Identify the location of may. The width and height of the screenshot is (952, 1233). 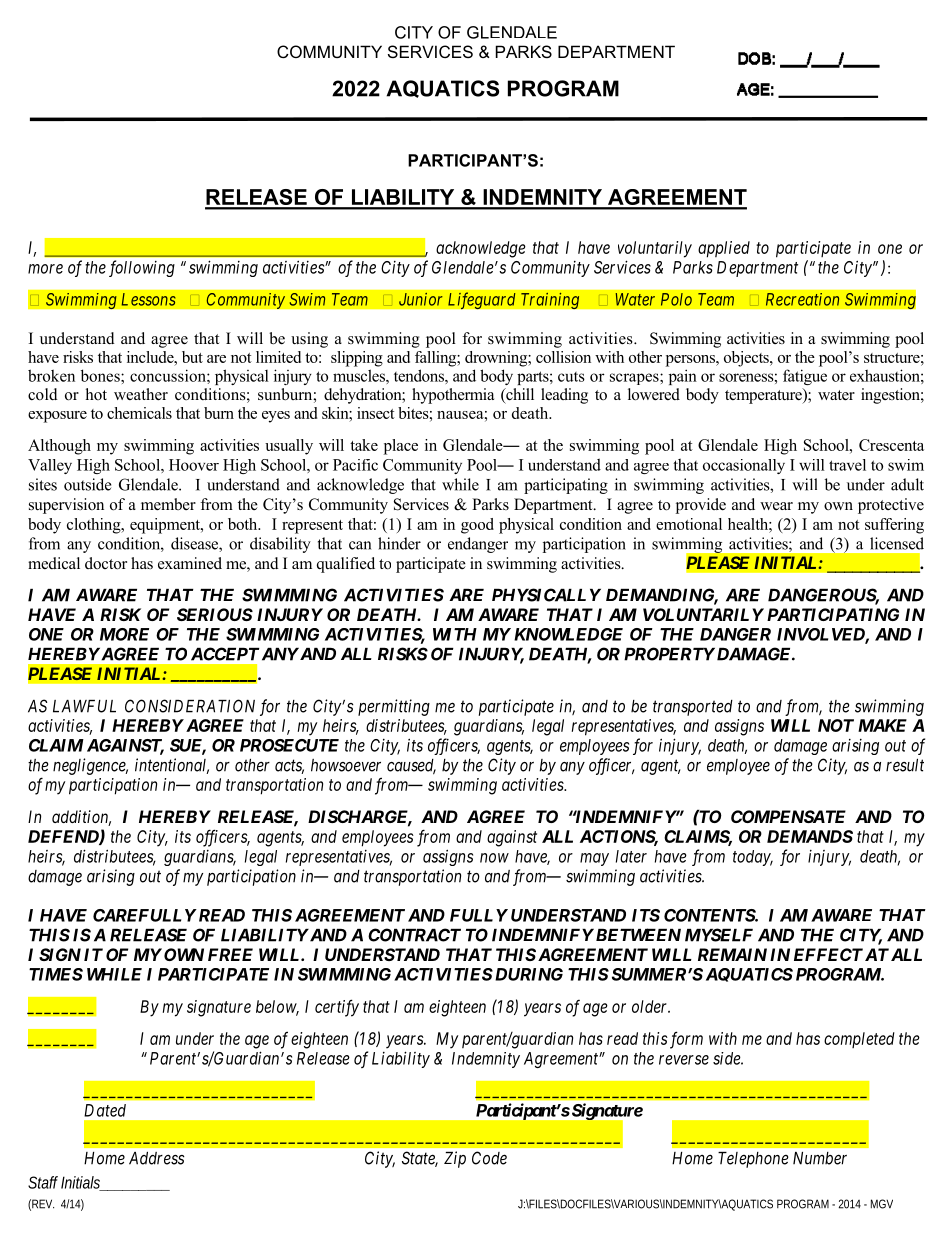
(594, 859).
